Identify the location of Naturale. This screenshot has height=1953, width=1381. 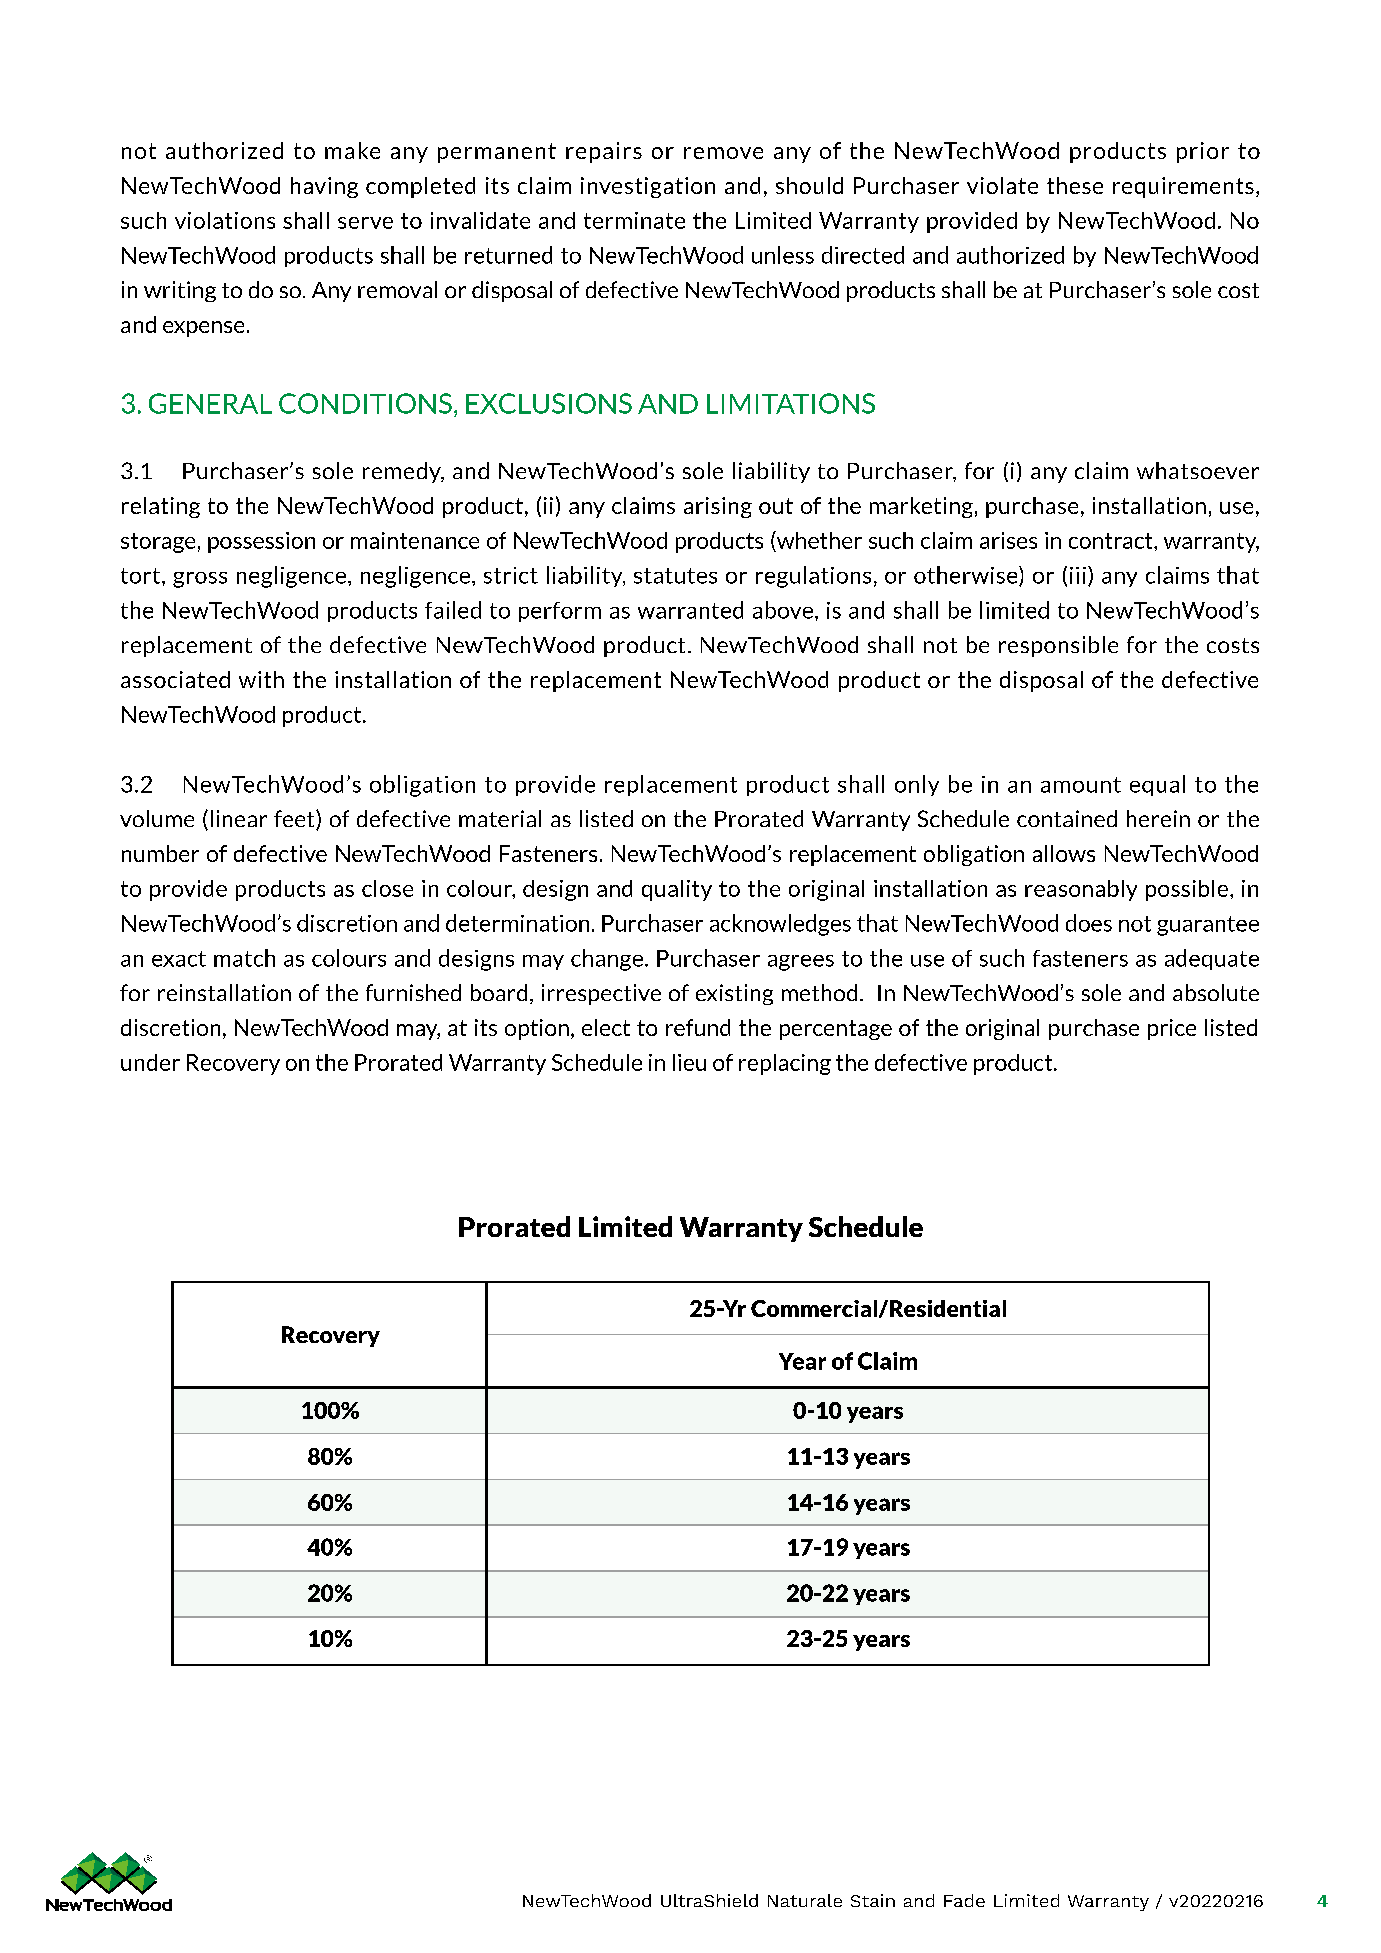
(805, 1900).
